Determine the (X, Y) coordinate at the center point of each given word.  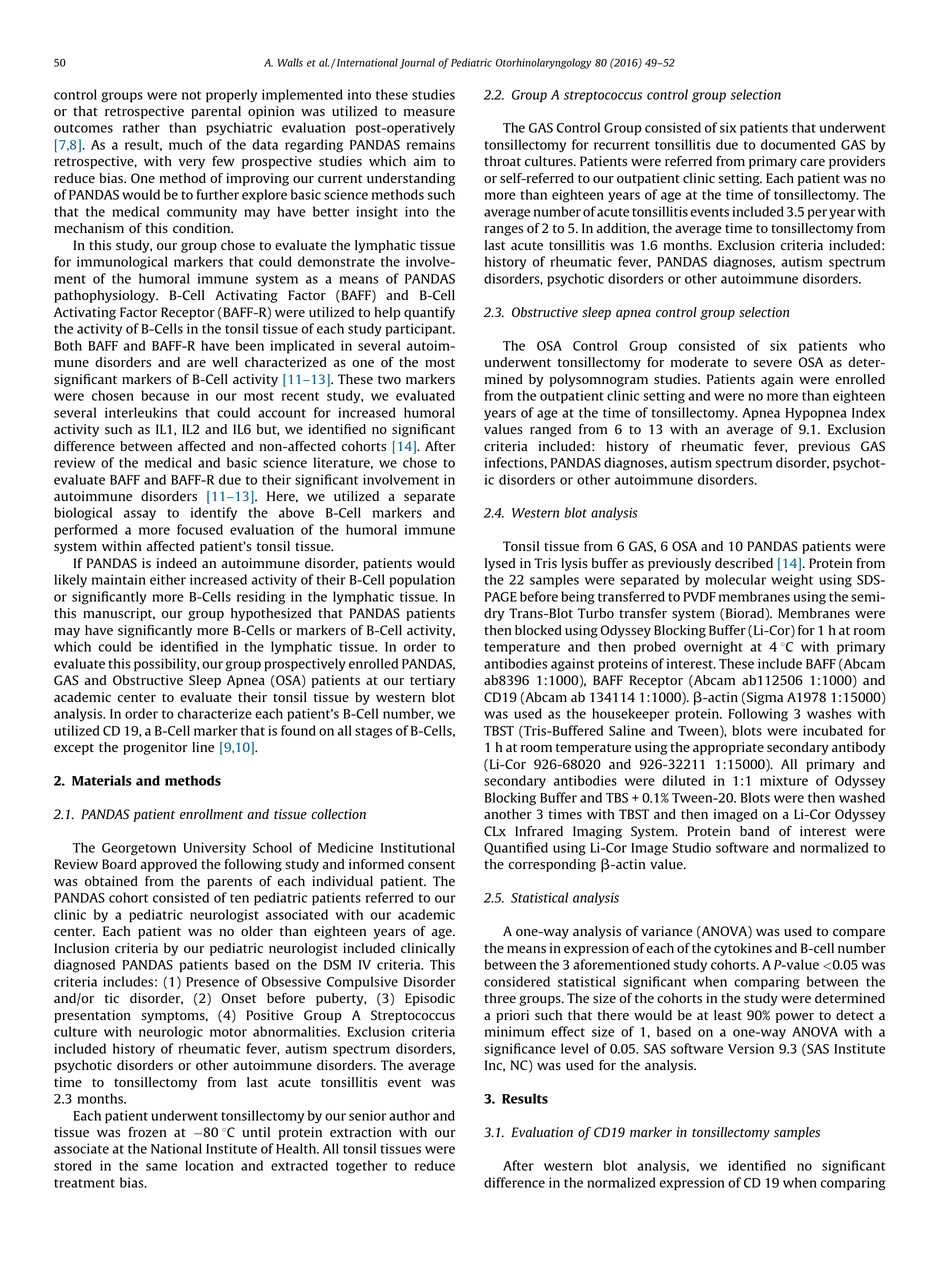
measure (429, 113)
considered (517, 981)
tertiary (432, 681)
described (744, 563)
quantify (429, 313)
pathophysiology (106, 296)
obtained (111, 881)
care (812, 162)
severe (772, 364)
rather (141, 127)
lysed (500, 564)
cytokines (743, 949)
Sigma (765, 698)
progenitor (155, 748)
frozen (147, 1132)
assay (140, 515)
